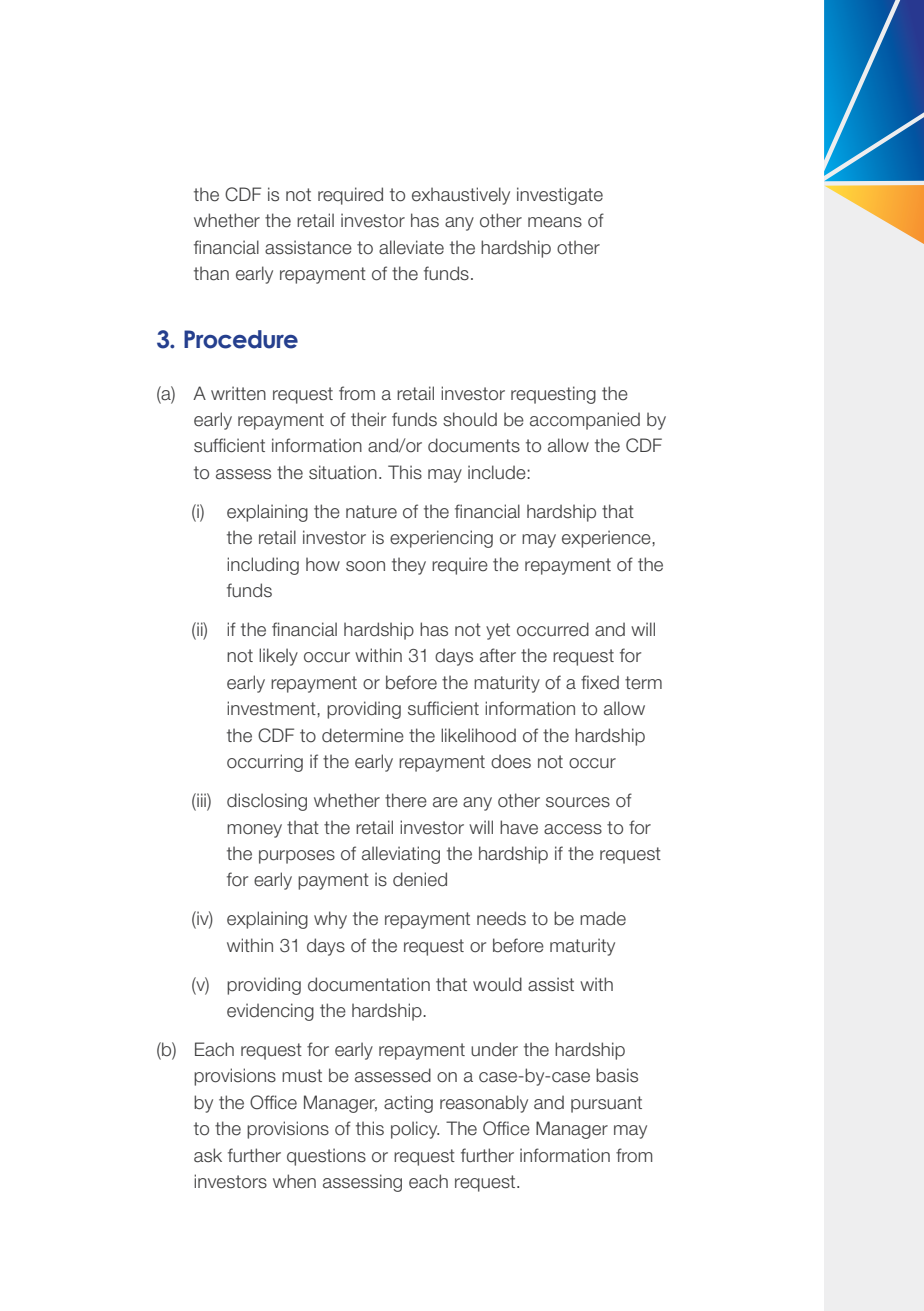 The image size is (924, 1311). I want to click on they, so click(409, 566).
